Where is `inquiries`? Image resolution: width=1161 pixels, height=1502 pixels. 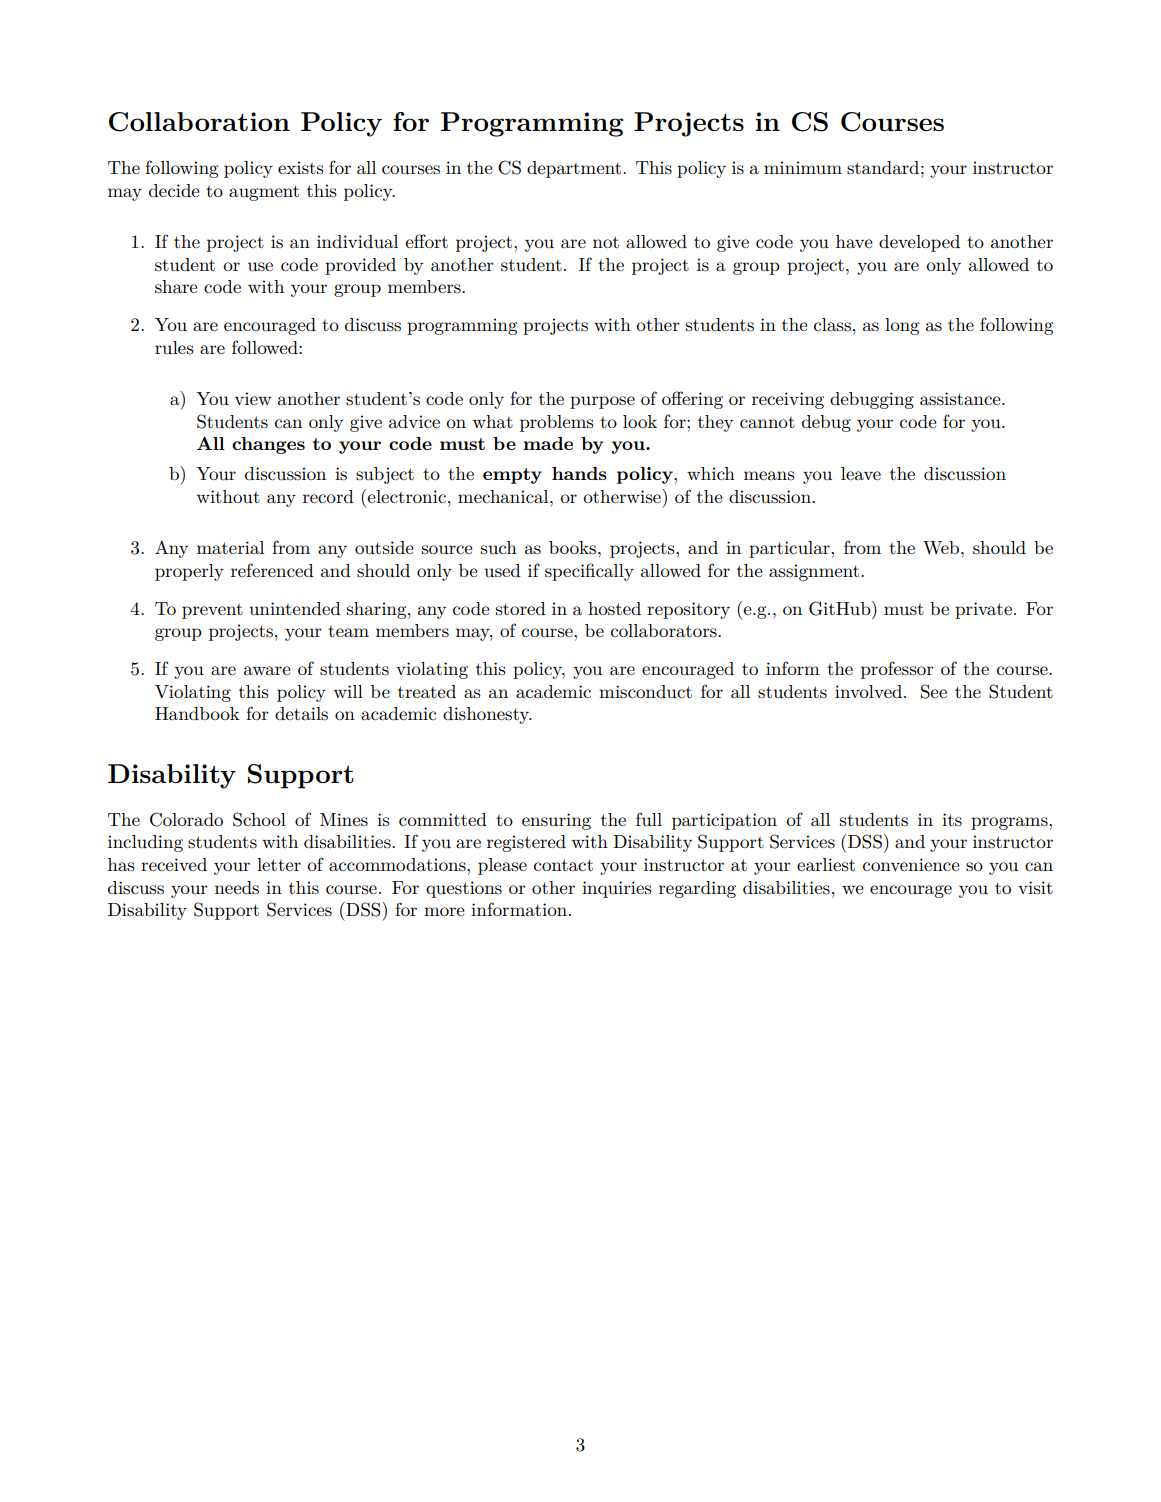 inquiries is located at coordinates (617, 889).
